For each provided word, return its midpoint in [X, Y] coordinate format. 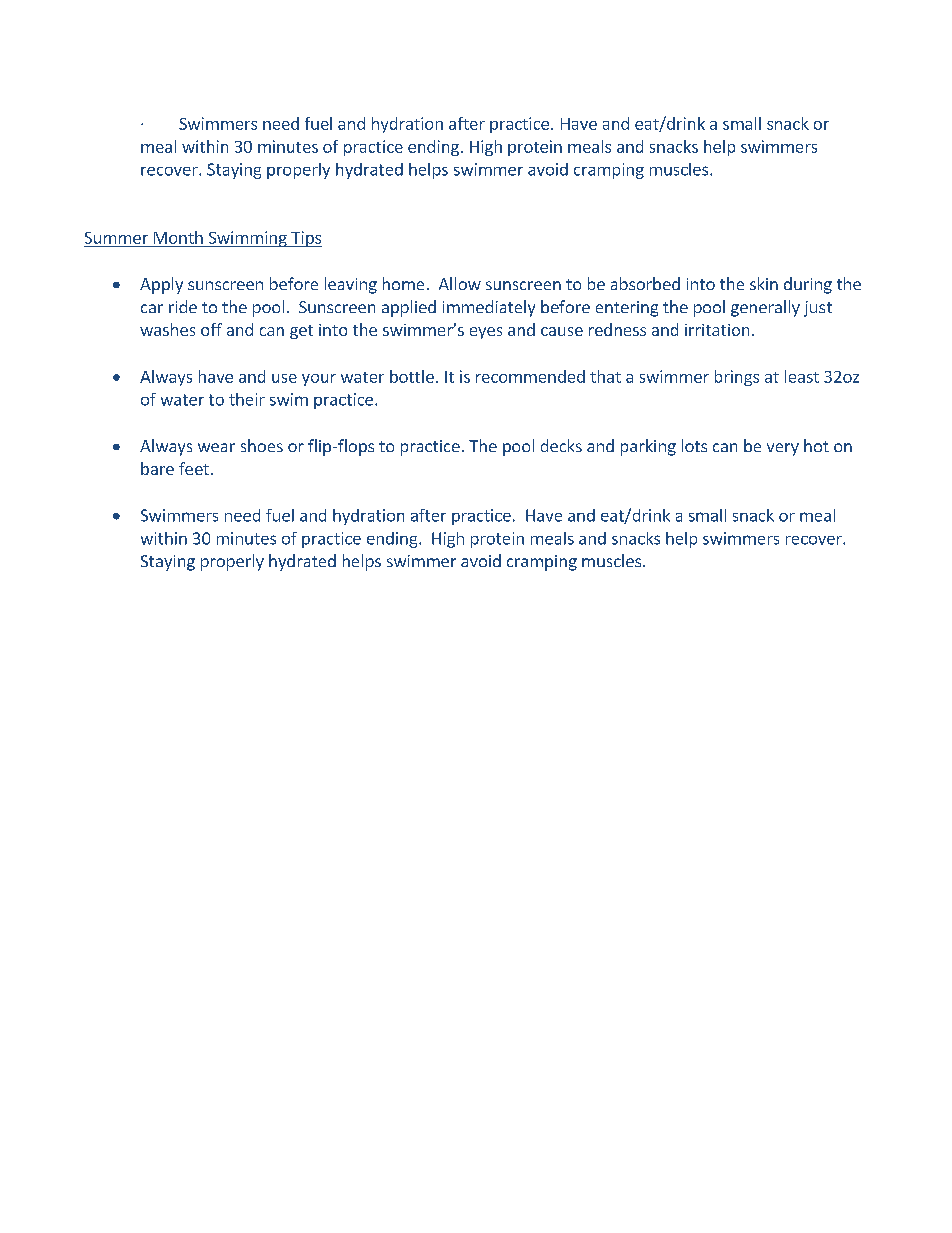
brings [737, 378]
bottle [412, 376]
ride [183, 306]
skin [764, 283]
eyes [486, 333]
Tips [305, 239]
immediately [489, 308]
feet [194, 468]
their [247, 399]
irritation [717, 330]
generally [765, 308]
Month [178, 237]
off [211, 329]
